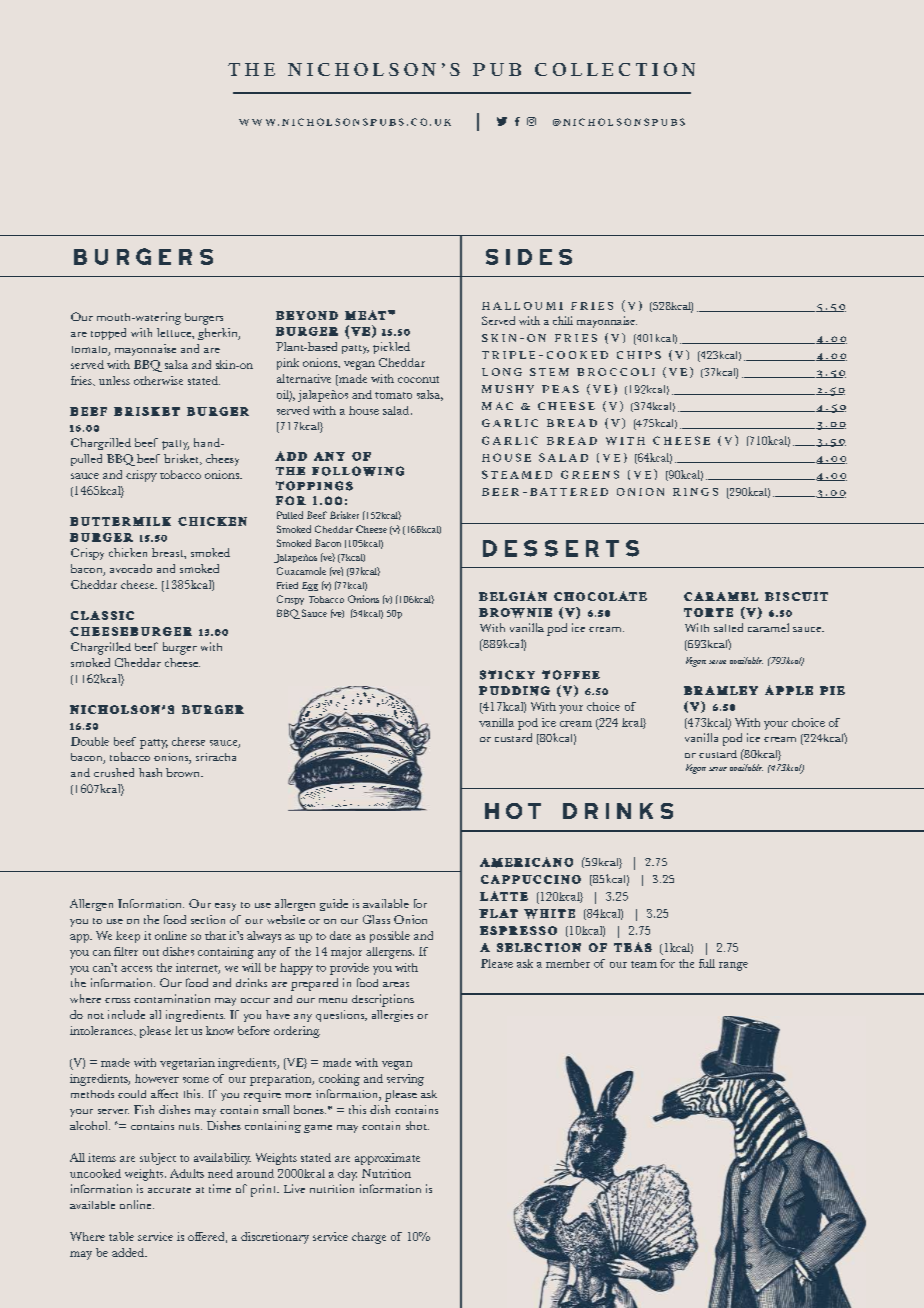  Describe the element at coordinates (369, 1238) in the image. I see `charge` at that location.
